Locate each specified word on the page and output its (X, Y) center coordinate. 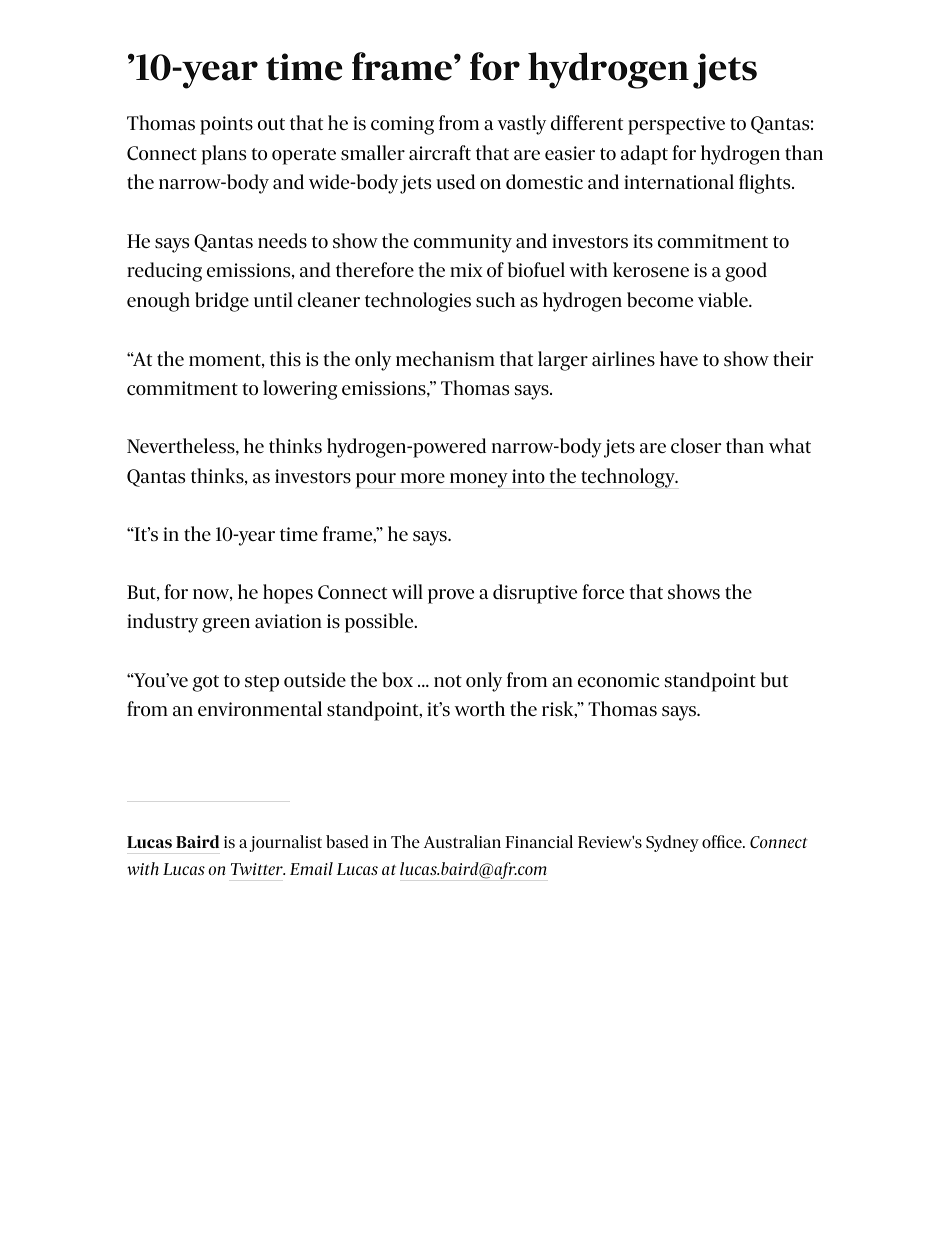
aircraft (440, 152)
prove (451, 596)
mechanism (445, 359)
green (226, 625)
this (285, 359)
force (603, 592)
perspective (676, 125)
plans (224, 155)
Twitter (258, 869)
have (679, 358)
